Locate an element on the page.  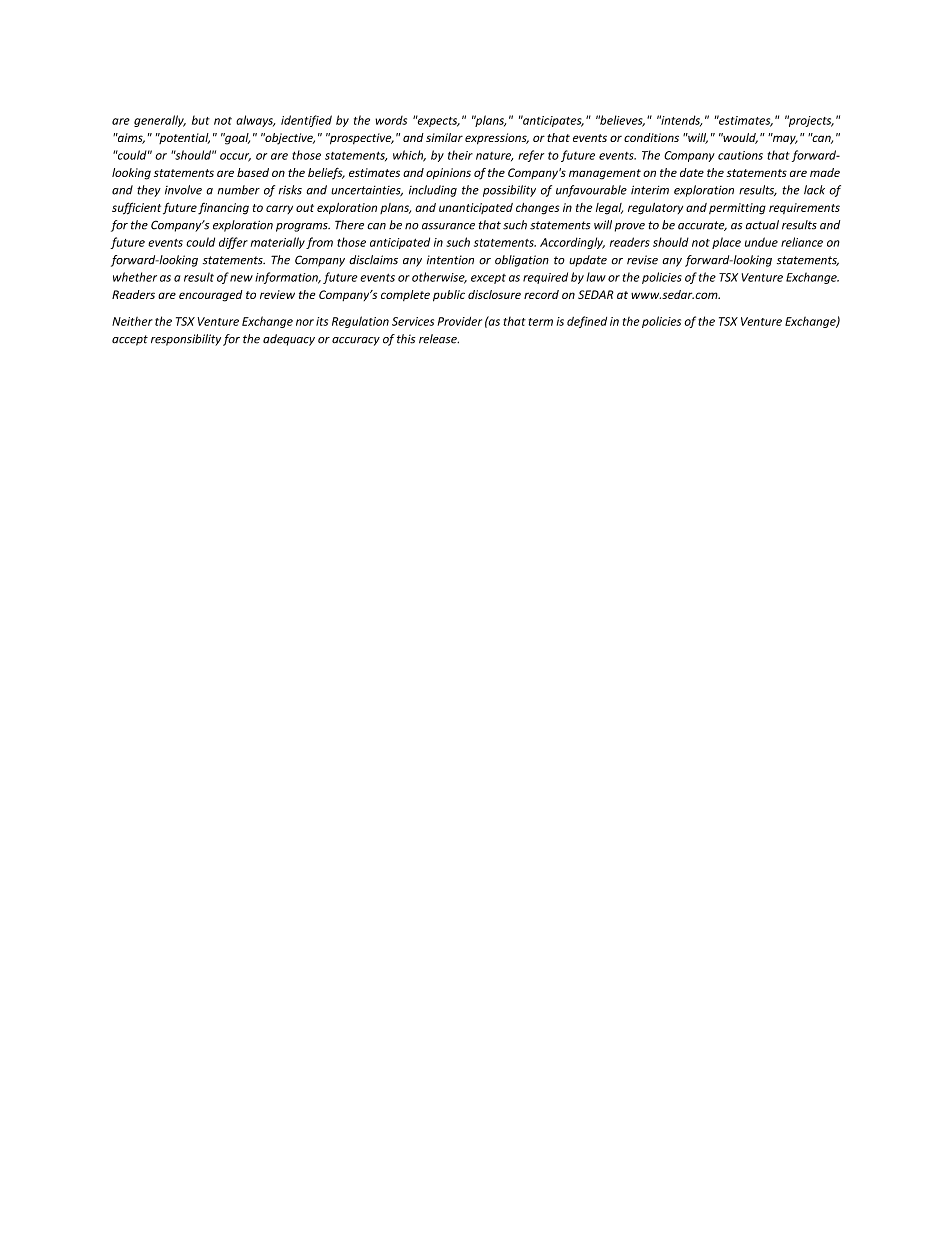
based is located at coordinates (253, 172).
